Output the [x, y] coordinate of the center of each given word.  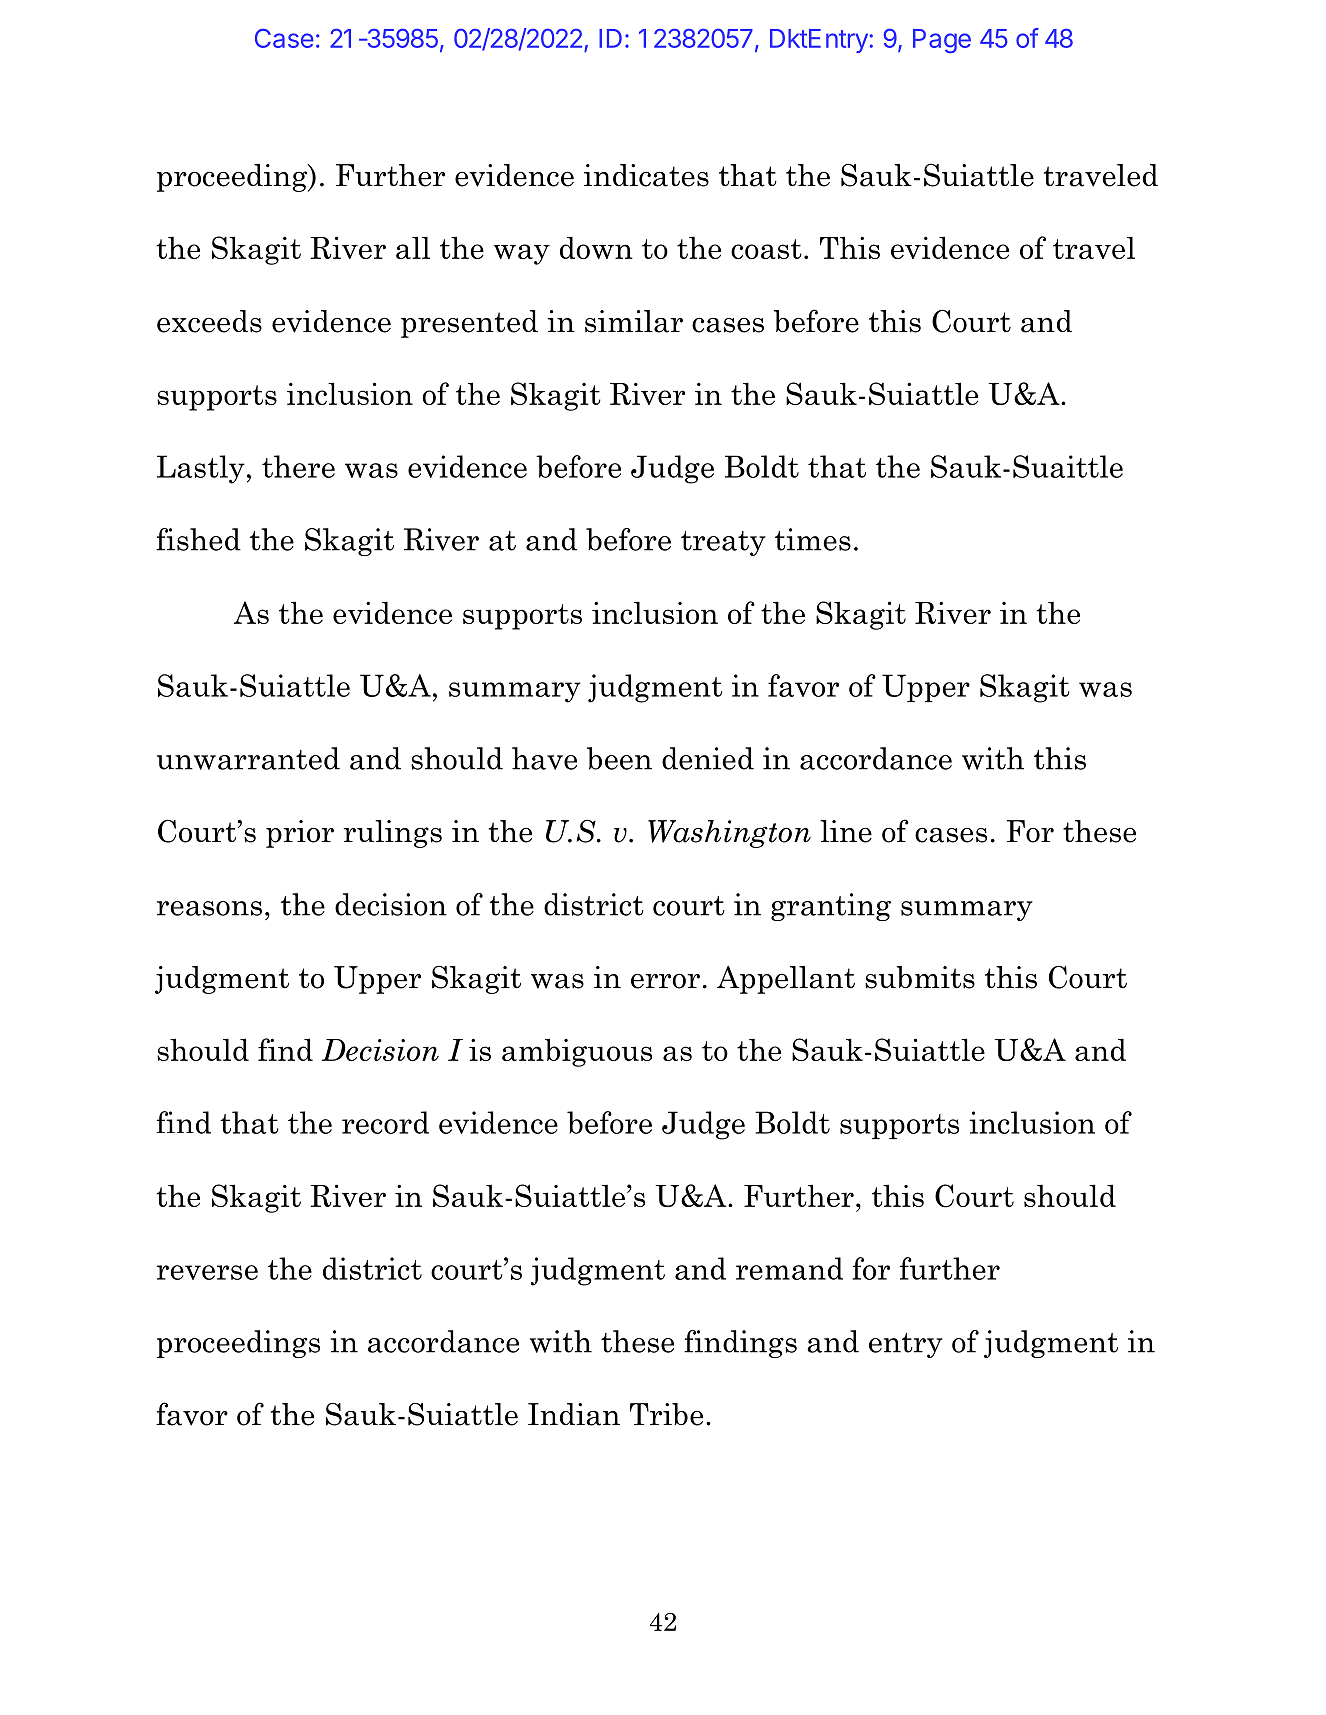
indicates [646, 175]
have [544, 758]
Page [942, 41]
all [413, 247]
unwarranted [248, 758]
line [846, 831]
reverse [207, 1272]
